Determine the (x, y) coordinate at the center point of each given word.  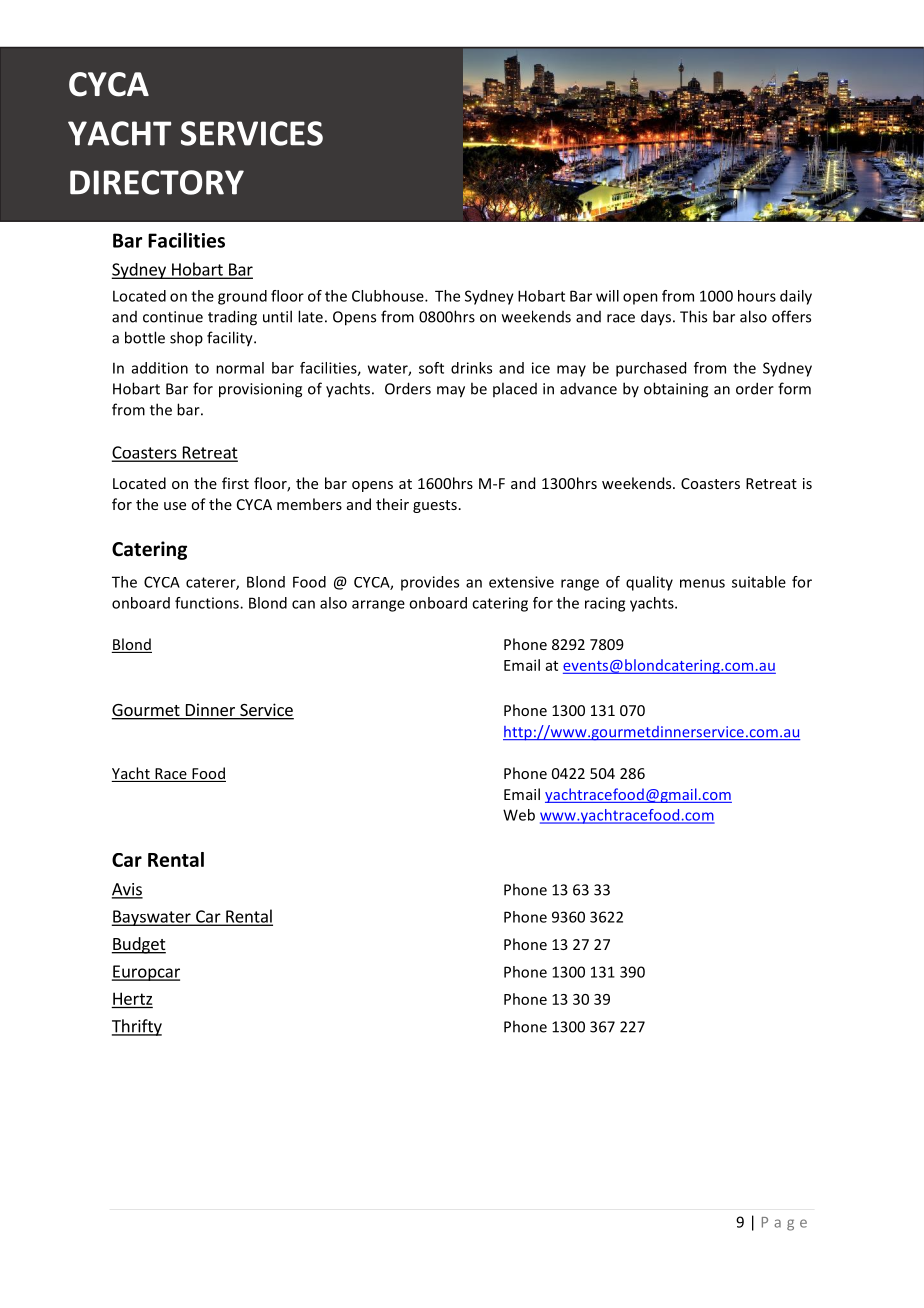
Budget (138, 945)
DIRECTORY (157, 182)
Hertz (132, 998)
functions (208, 603)
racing (605, 604)
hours (757, 296)
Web (519, 815)
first (235, 483)
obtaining (676, 390)
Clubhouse (389, 296)
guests (435, 506)
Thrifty (137, 1027)
